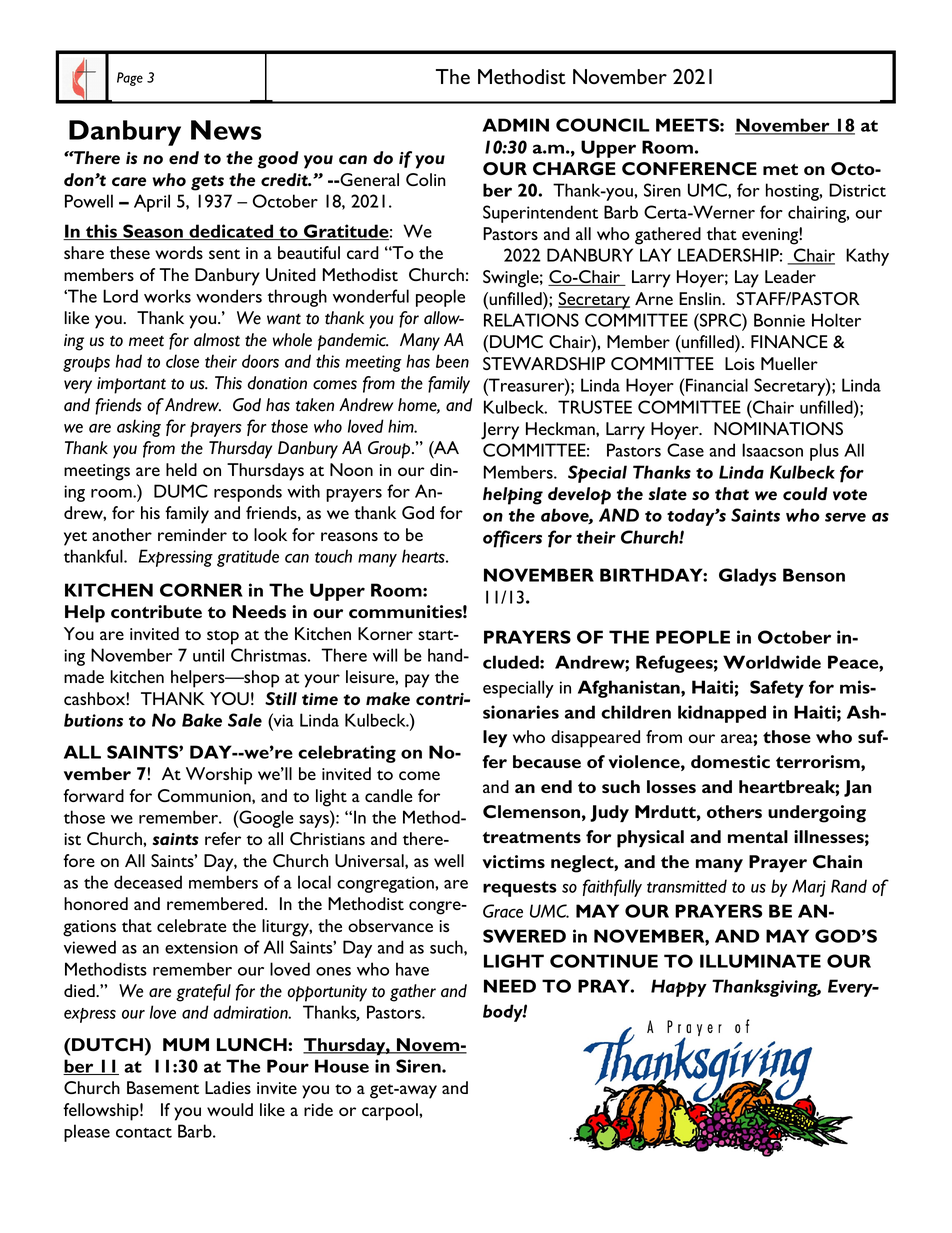  What do you see at coordinates (201, 590) in the screenshot?
I see `CORNER` at bounding box center [201, 590].
